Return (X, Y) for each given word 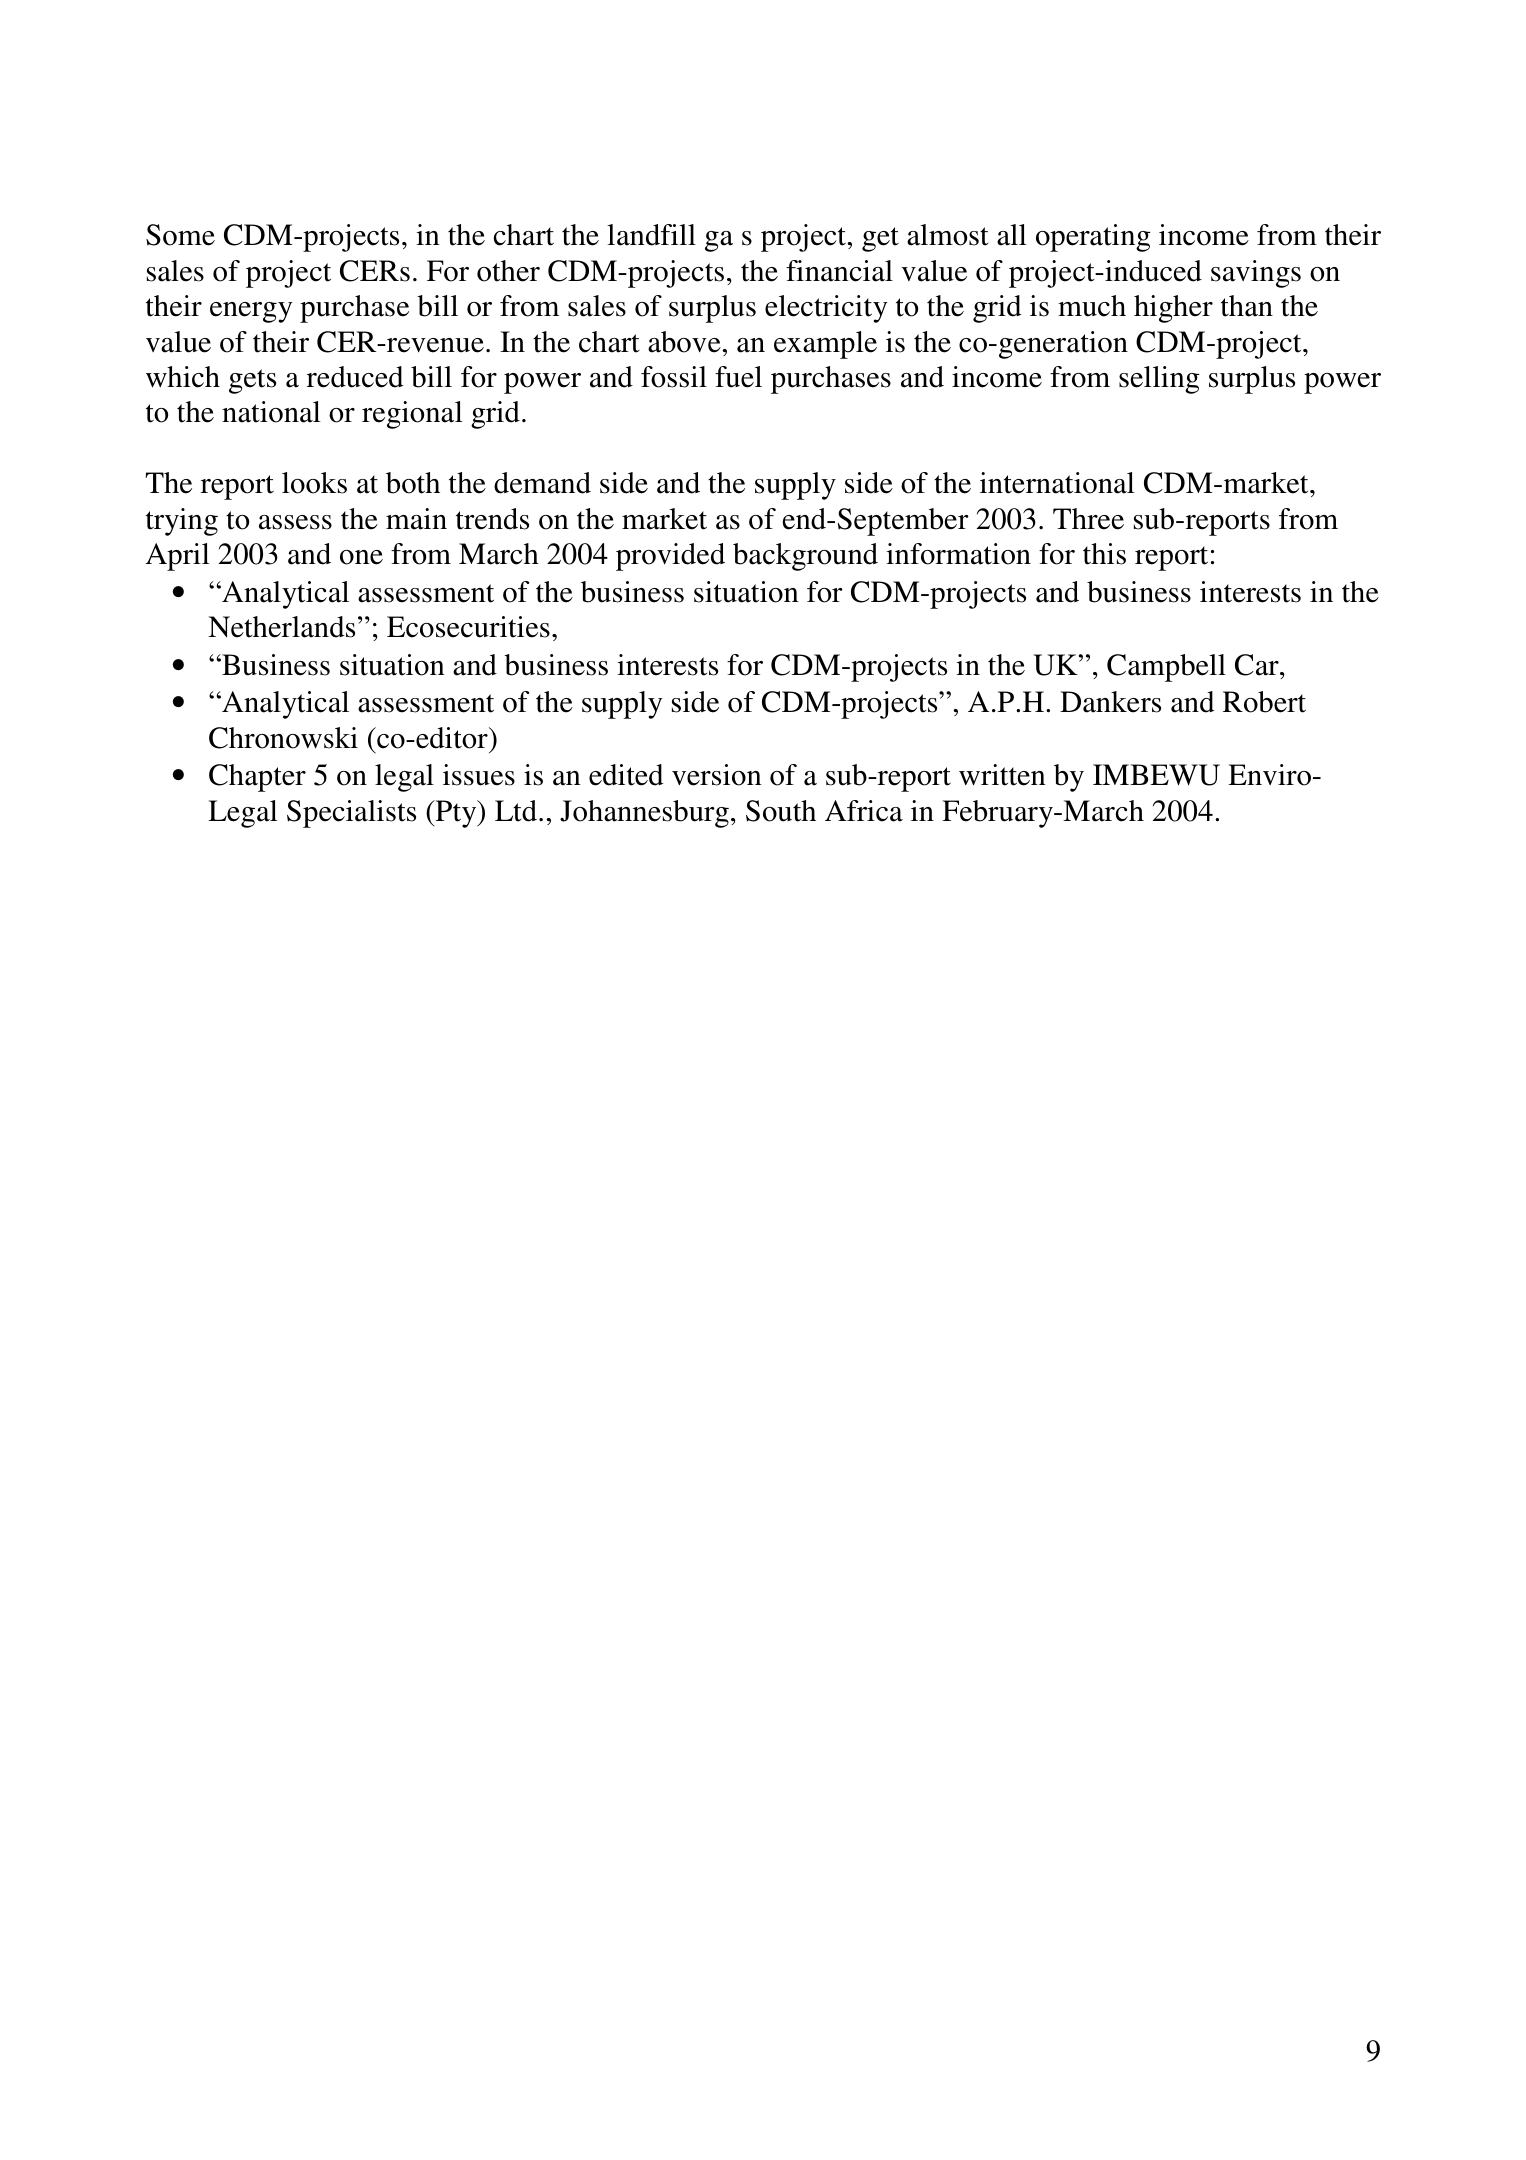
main (416, 519)
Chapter (257, 778)
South (781, 811)
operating (1093, 238)
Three (1088, 519)
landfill (651, 235)
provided (670, 557)
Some (180, 235)
